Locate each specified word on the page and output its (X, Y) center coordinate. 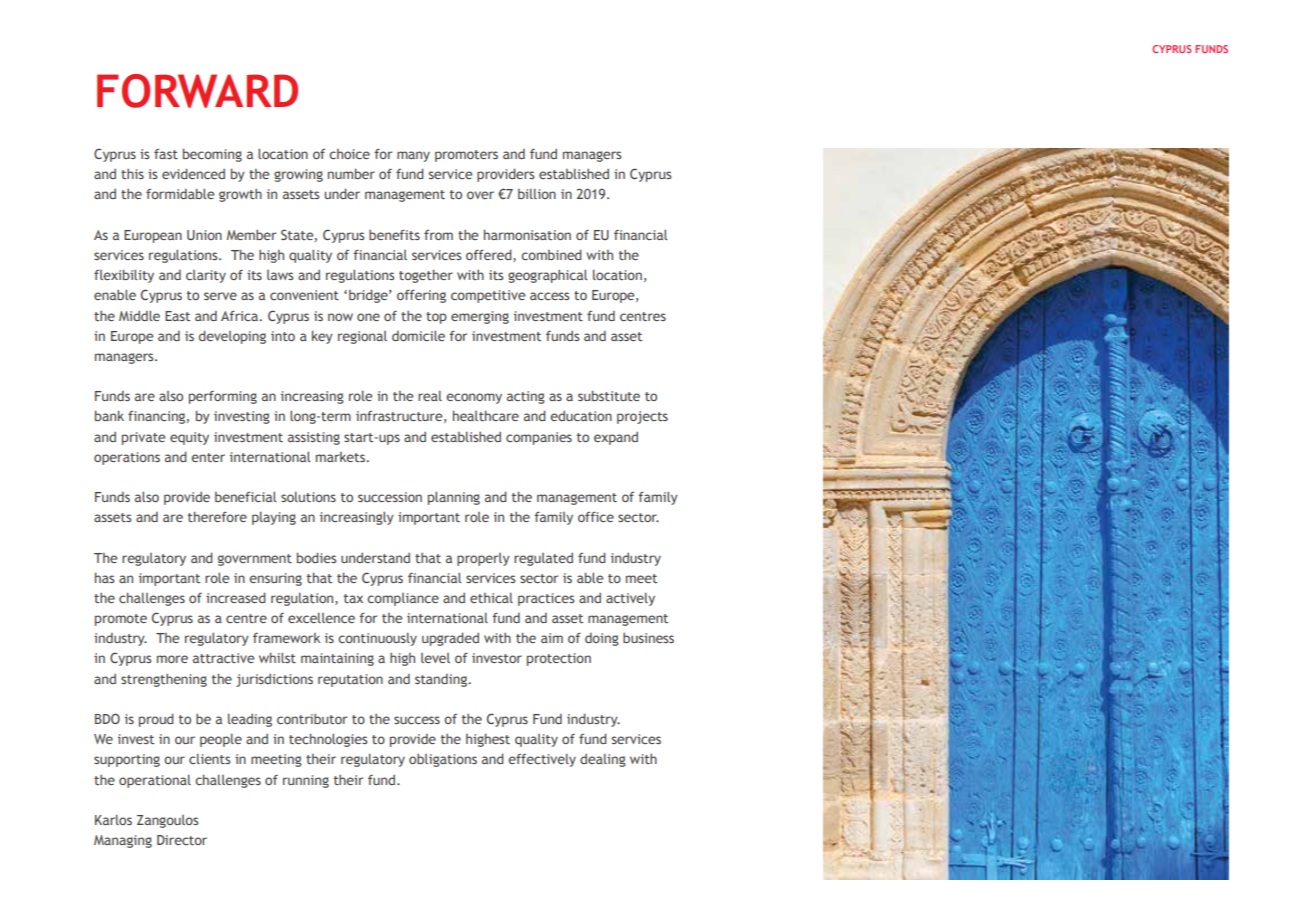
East (177, 316)
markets (341, 457)
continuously (377, 639)
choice (349, 154)
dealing (603, 760)
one (368, 317)
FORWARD (197, 91)
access (549, 296)
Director (182, 840)
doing (602, 639)
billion (537, 193)
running (306, 781)
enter (208, 457)
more (172, 659)
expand (616, 438)
